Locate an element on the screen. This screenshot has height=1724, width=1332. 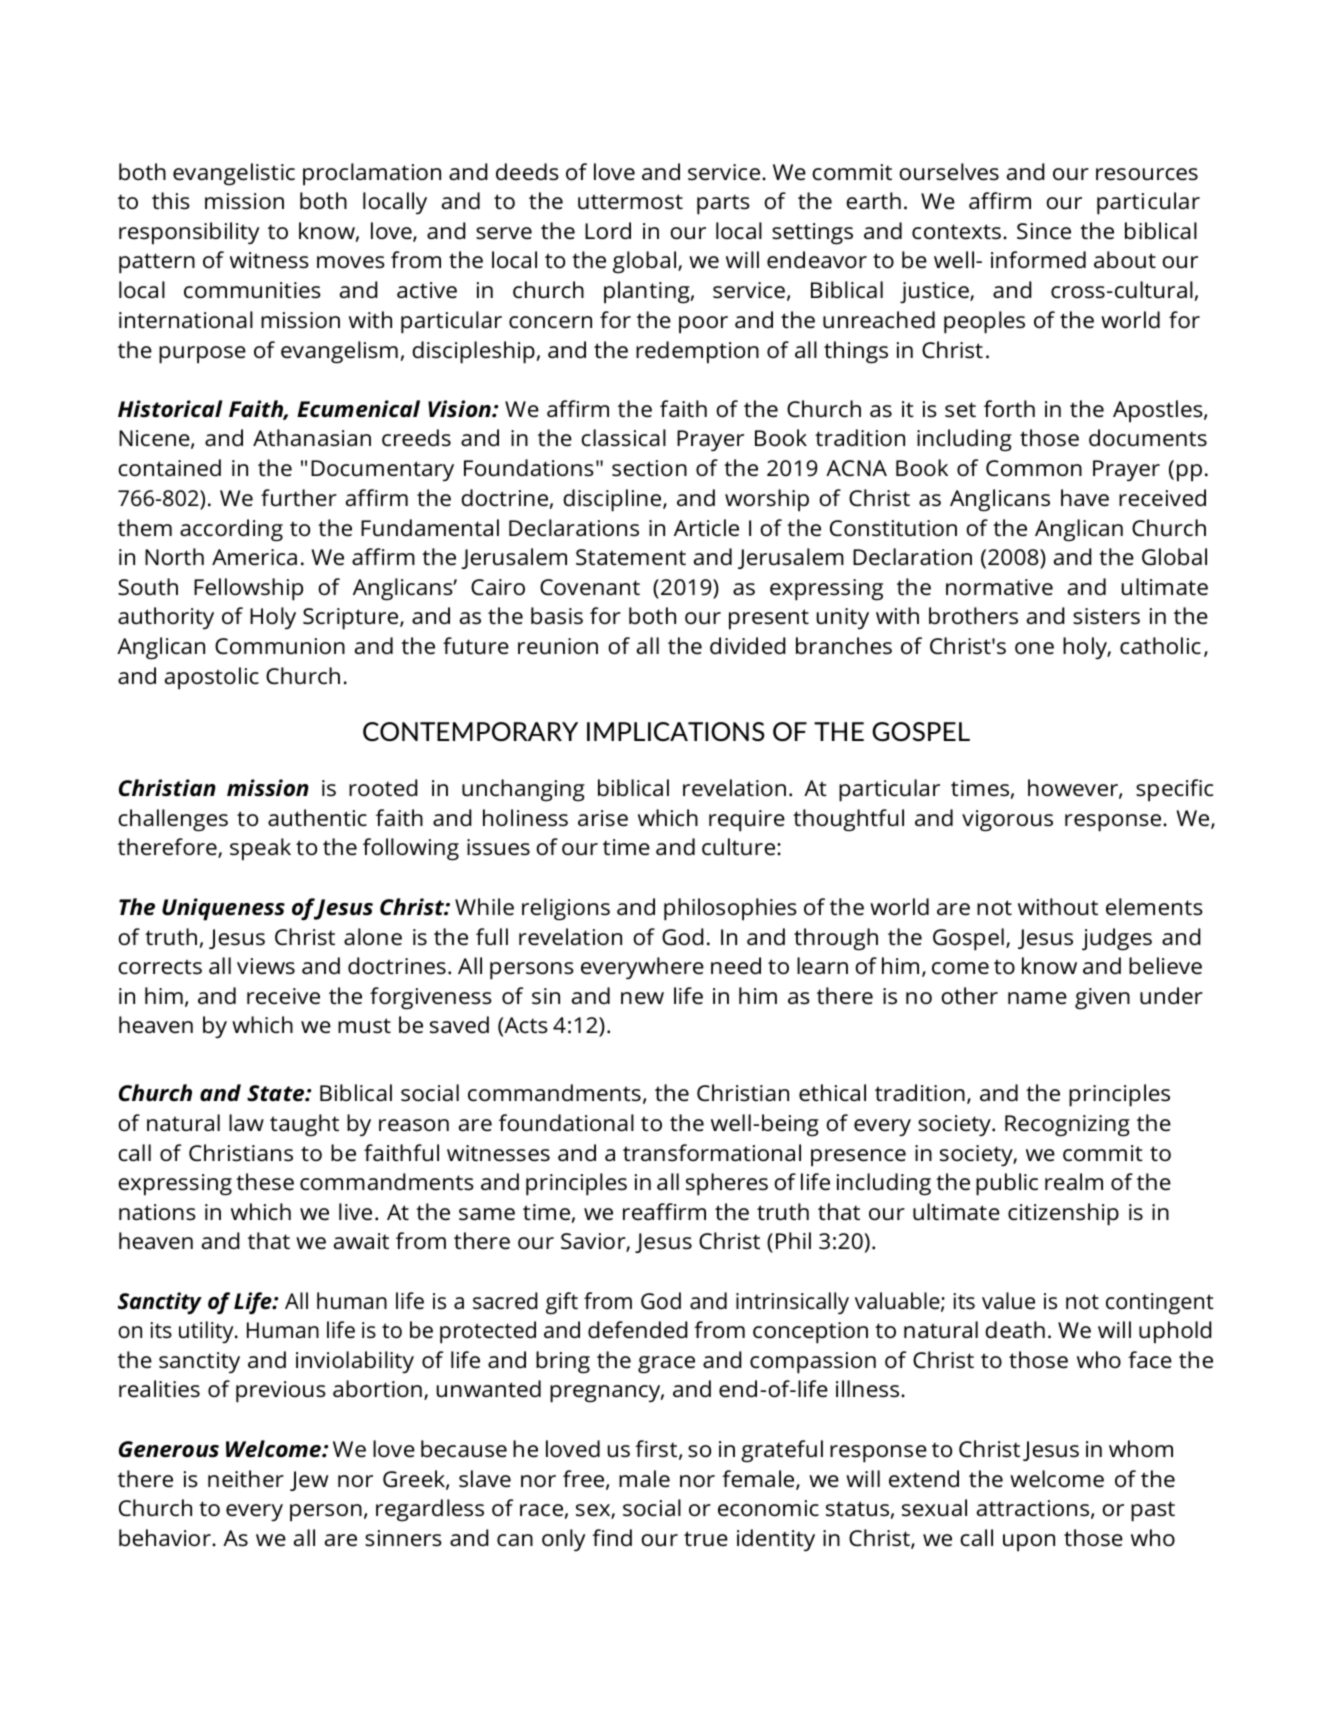
transformational is located at coordinates (712, 1153).
